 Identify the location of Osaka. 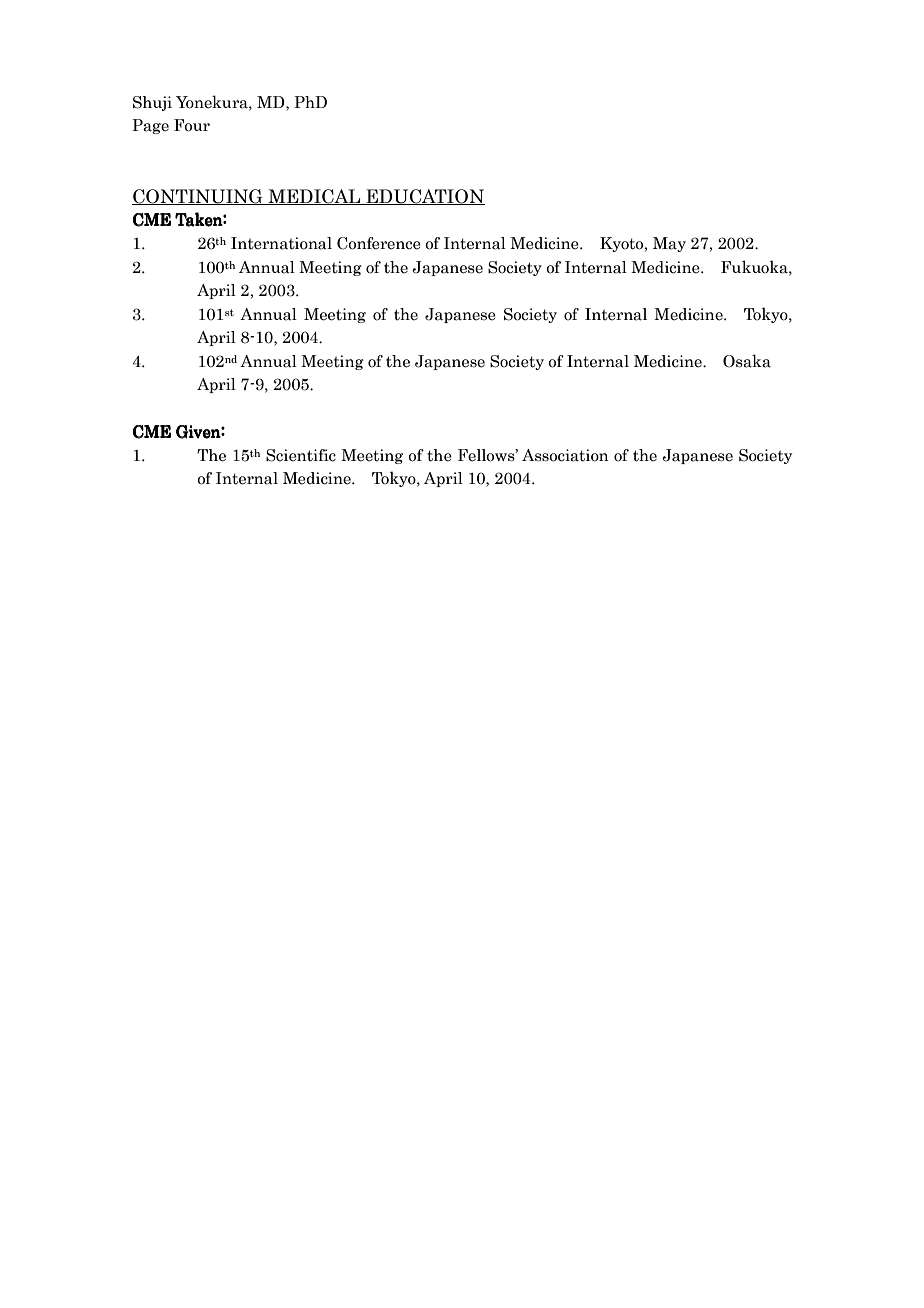
(747, 361).
